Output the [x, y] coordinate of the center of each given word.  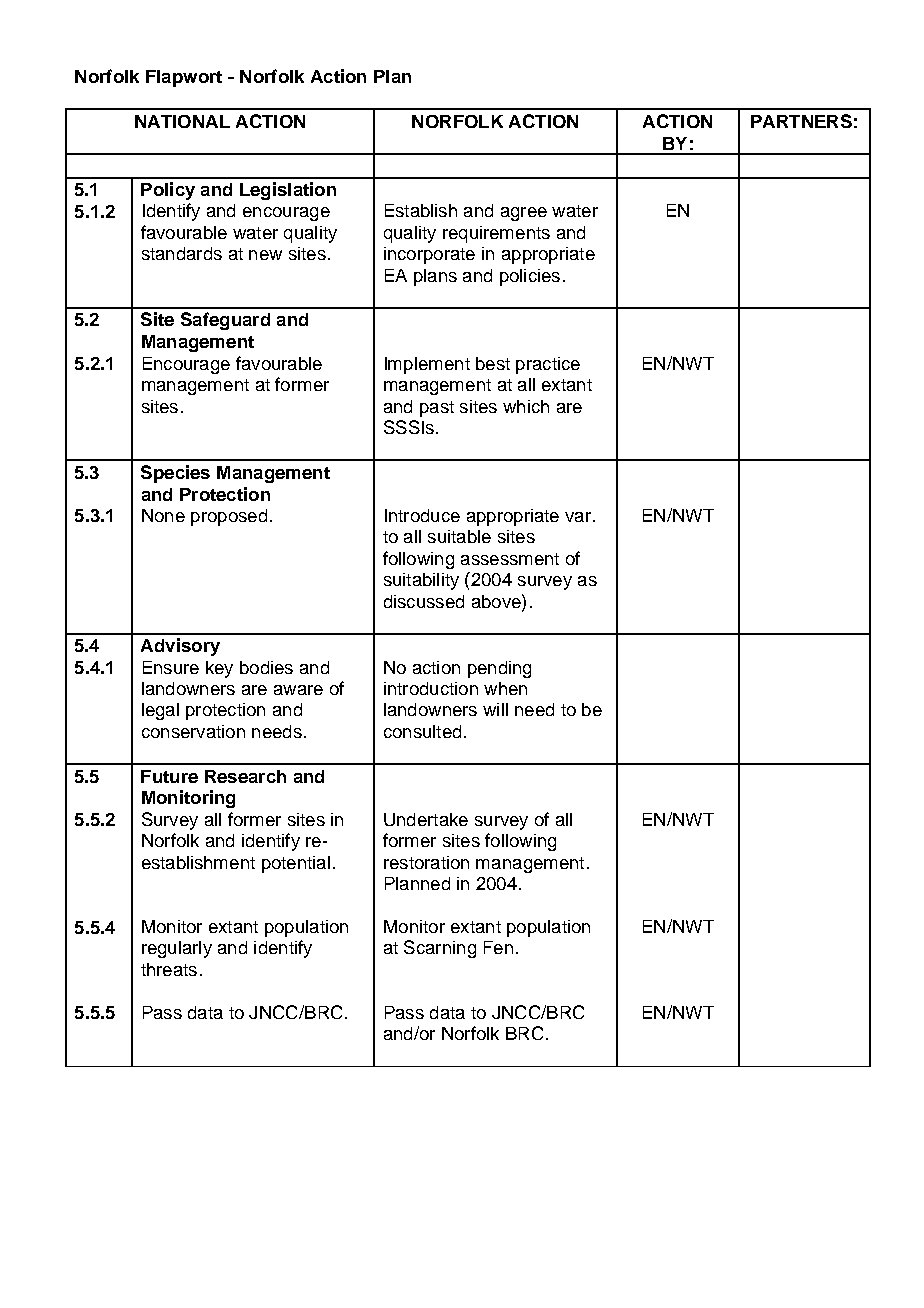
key [219, 669]
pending [499, 669]
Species [175, 474]
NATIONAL [182, 121]
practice [548, 365]
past [437, 409]
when [505, 688]
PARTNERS [801, 121]
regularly [177, 949]
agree [524, 214]
